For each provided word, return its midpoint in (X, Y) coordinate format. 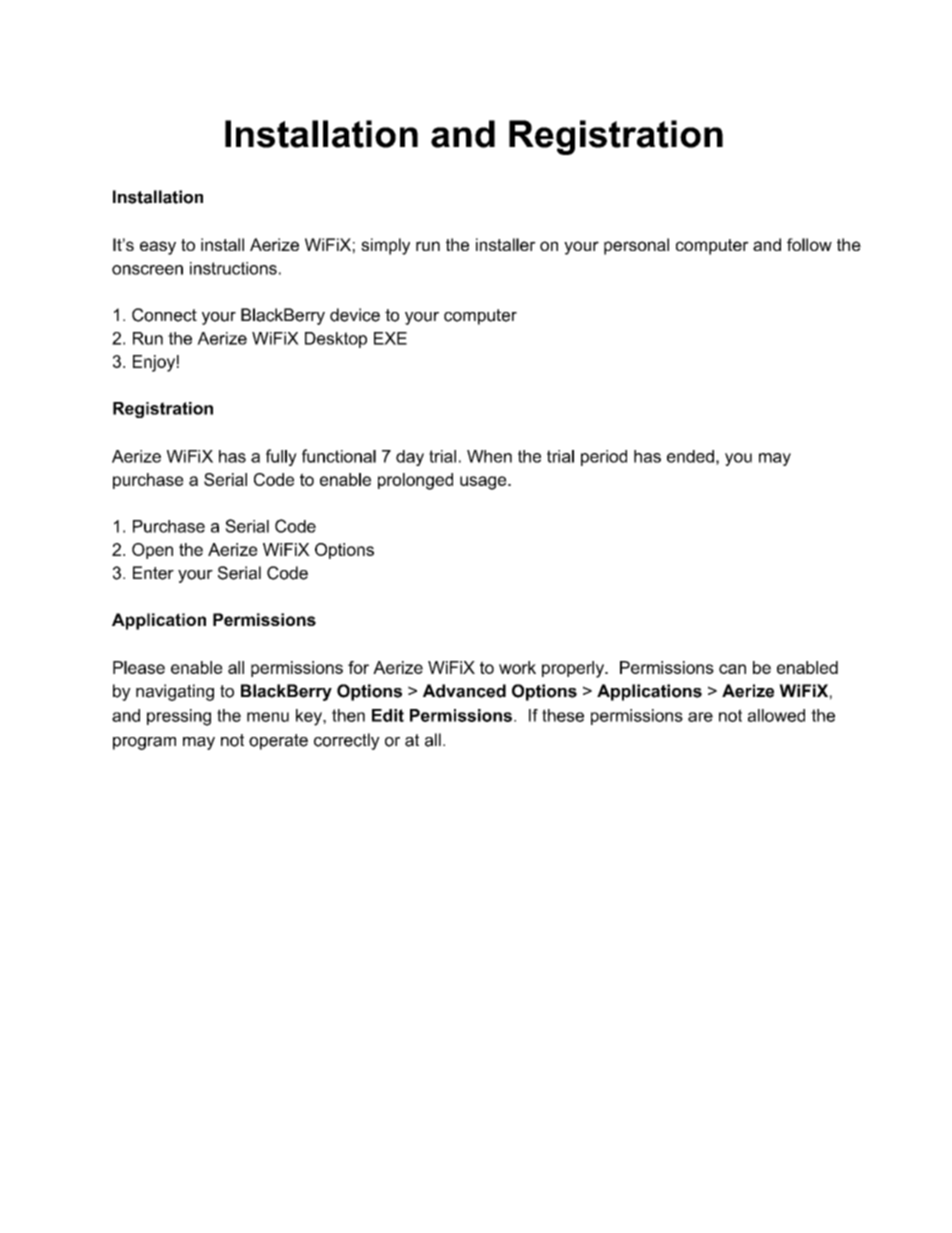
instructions (233, 268)
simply (385, 246)
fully (281, 457)
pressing (179, 717)
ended (690, 456)
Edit (388, 715)
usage (484, 483)
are (700, 717)
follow (809, 244)
